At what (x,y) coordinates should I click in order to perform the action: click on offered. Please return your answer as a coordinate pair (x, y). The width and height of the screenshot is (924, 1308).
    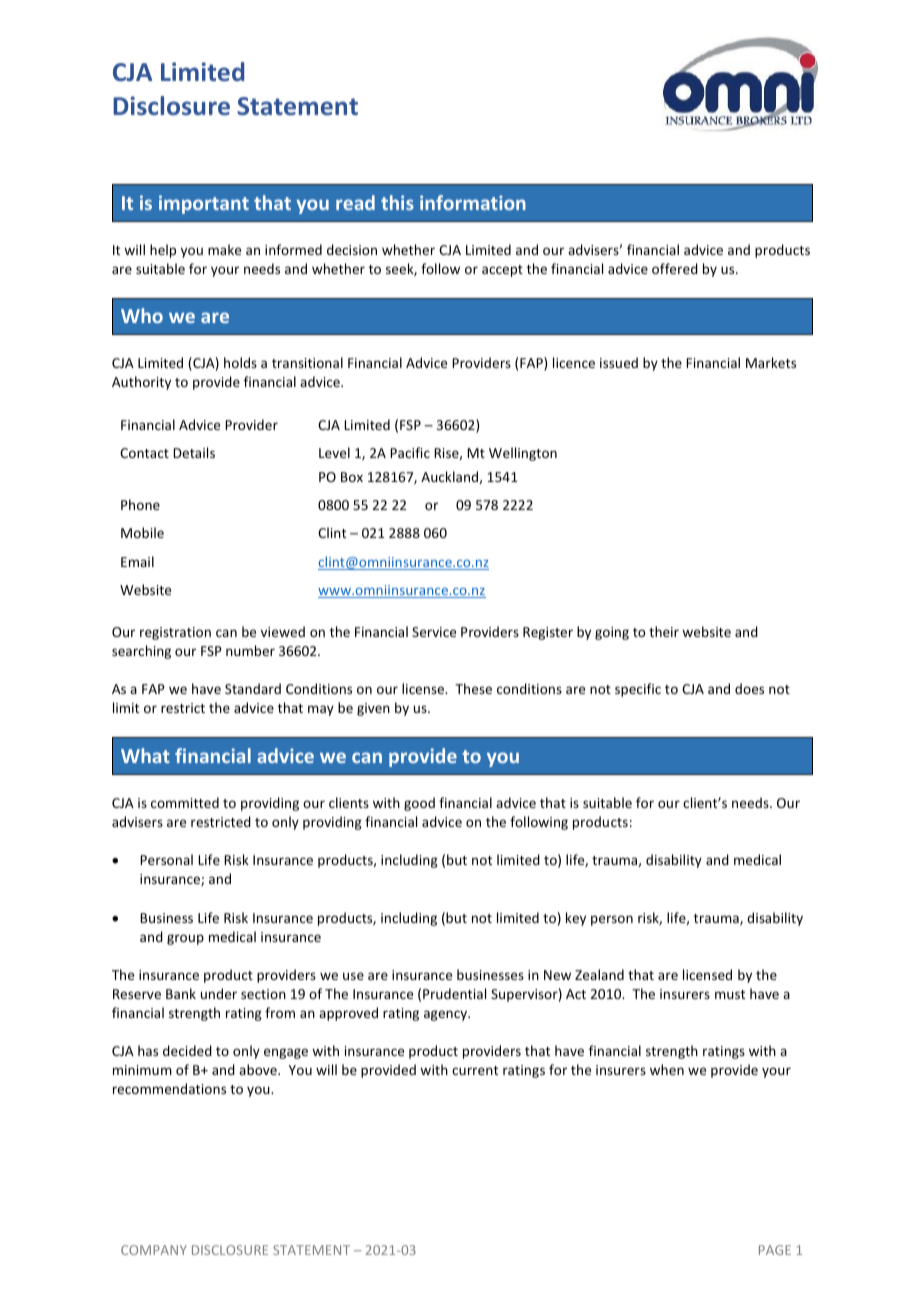
    Looking at the image, I should click on (675, 268).
